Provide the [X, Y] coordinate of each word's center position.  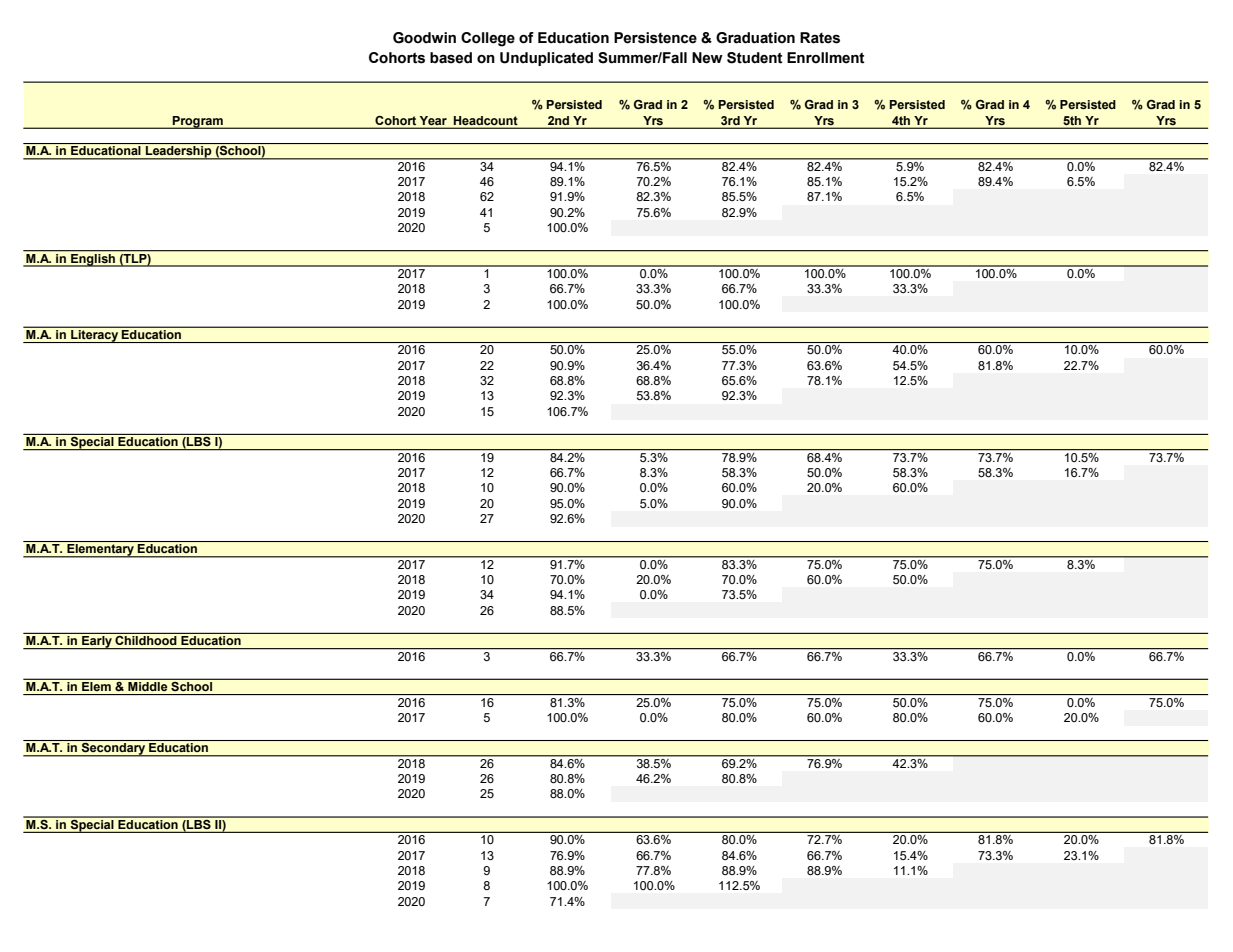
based [451, 58]
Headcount [485, 120]
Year [433, 120]
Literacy [95, 336]
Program [198, 122]
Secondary [114, 749]
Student [755, 58]
